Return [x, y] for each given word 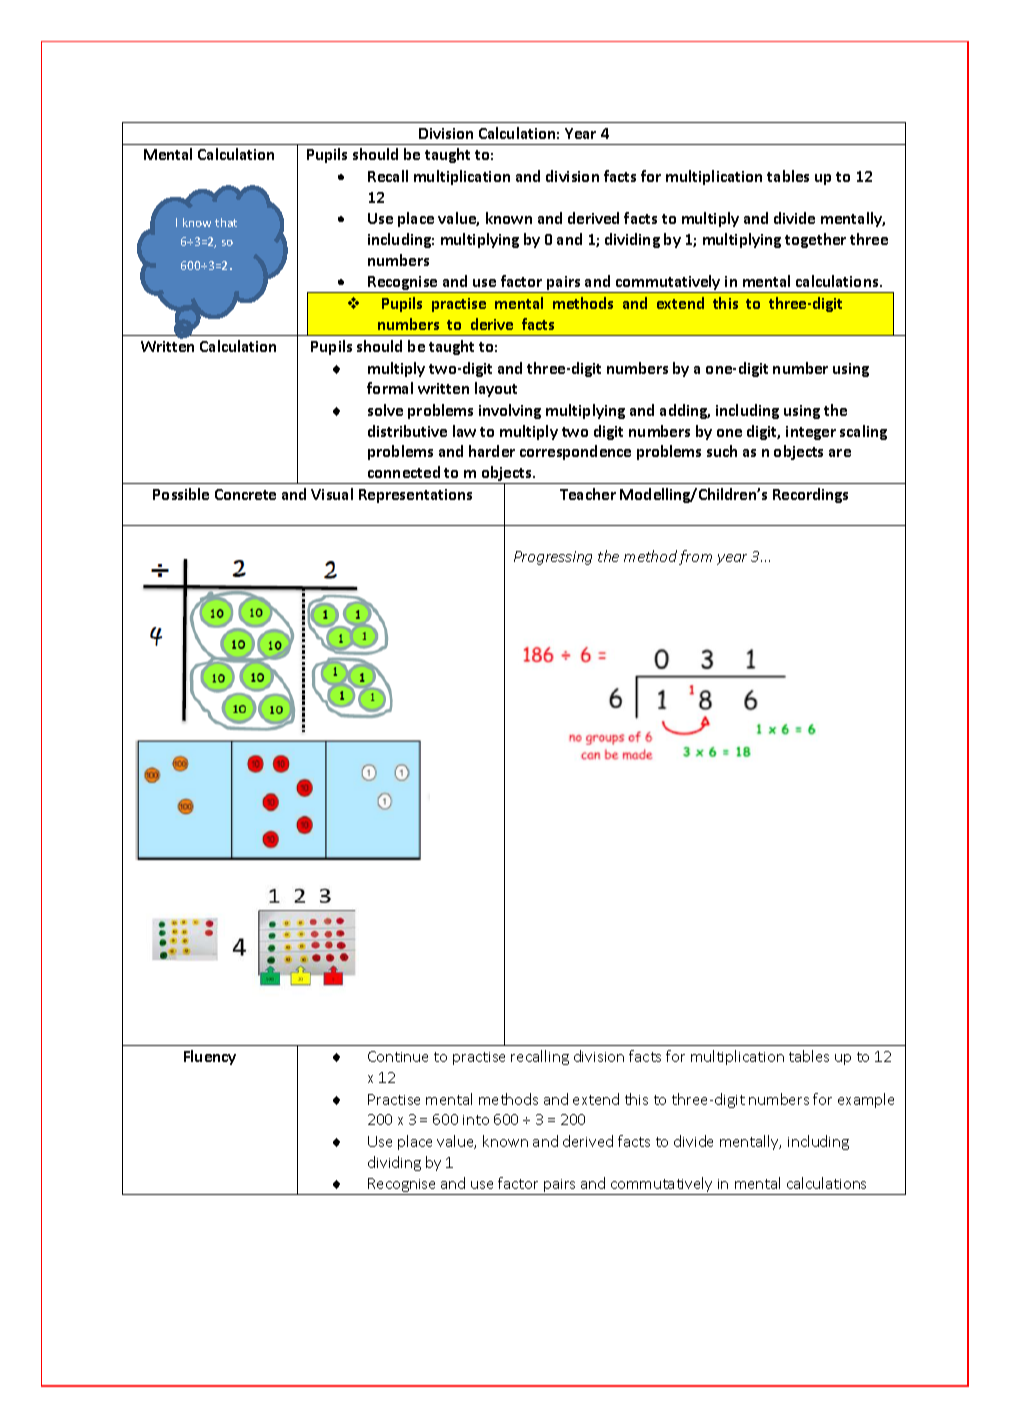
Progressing [553, 558]
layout [496, 389]
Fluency [210, 1057]
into [476, 1120]
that [226, 222]
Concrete [245, 494]
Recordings [810, 495]
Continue [398, 1056]
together [815, 240]
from [695, 557]
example [866, 1100]
